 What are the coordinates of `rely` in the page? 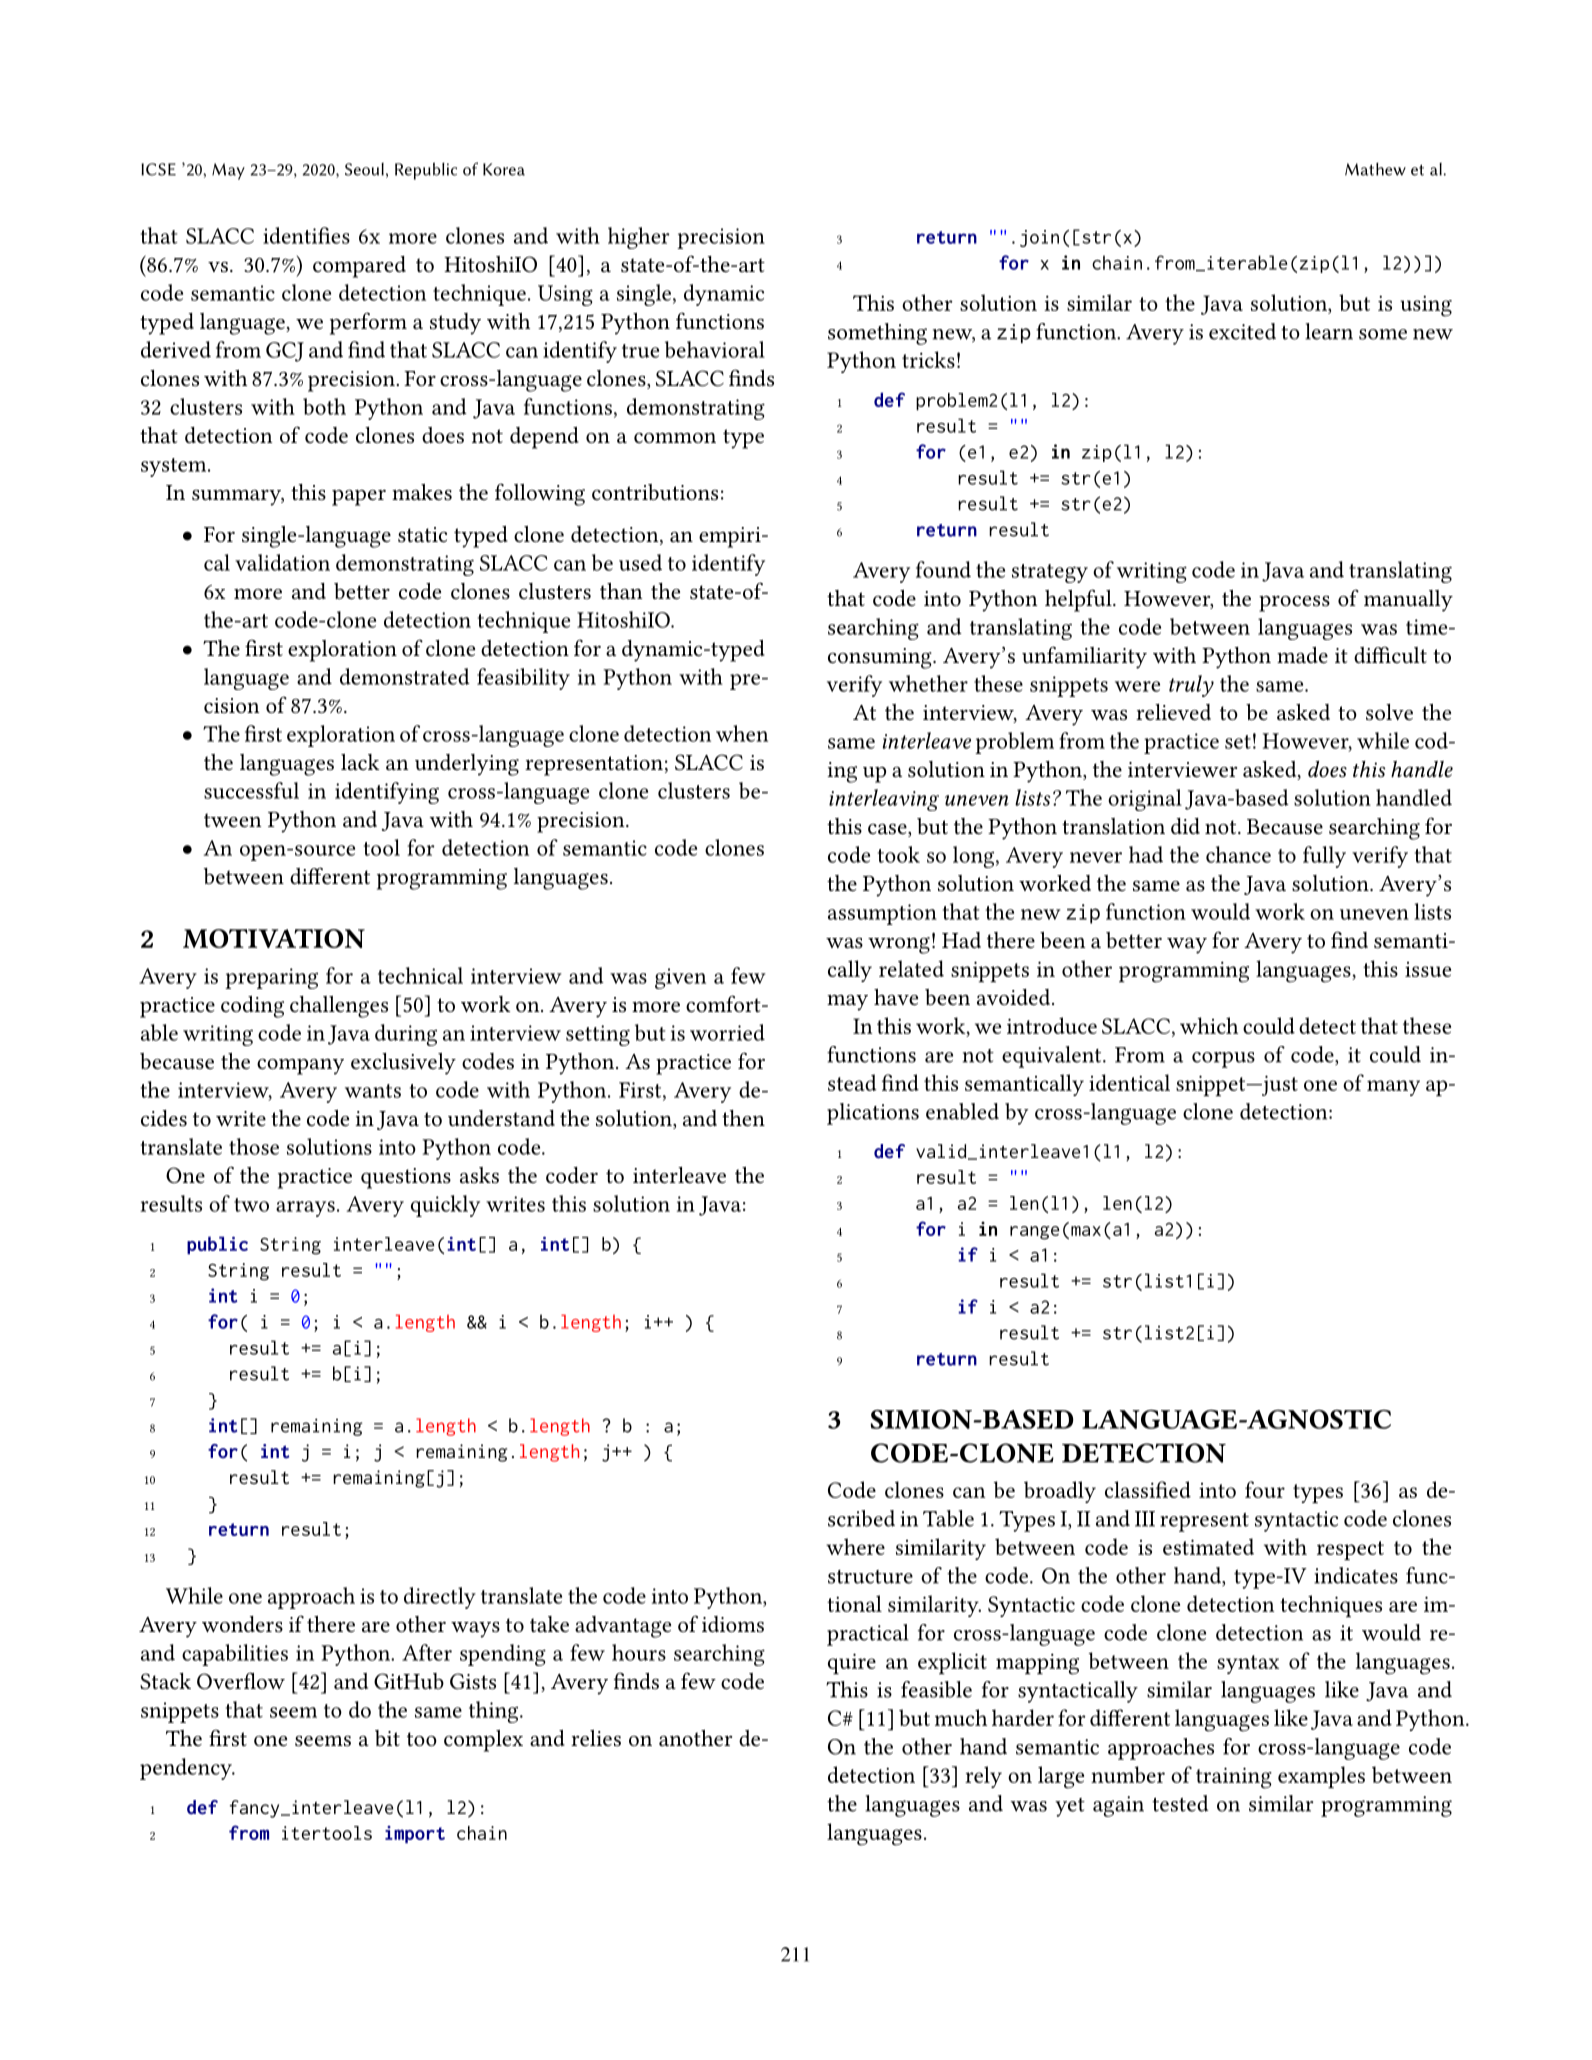 It's located at (983, 1777).
